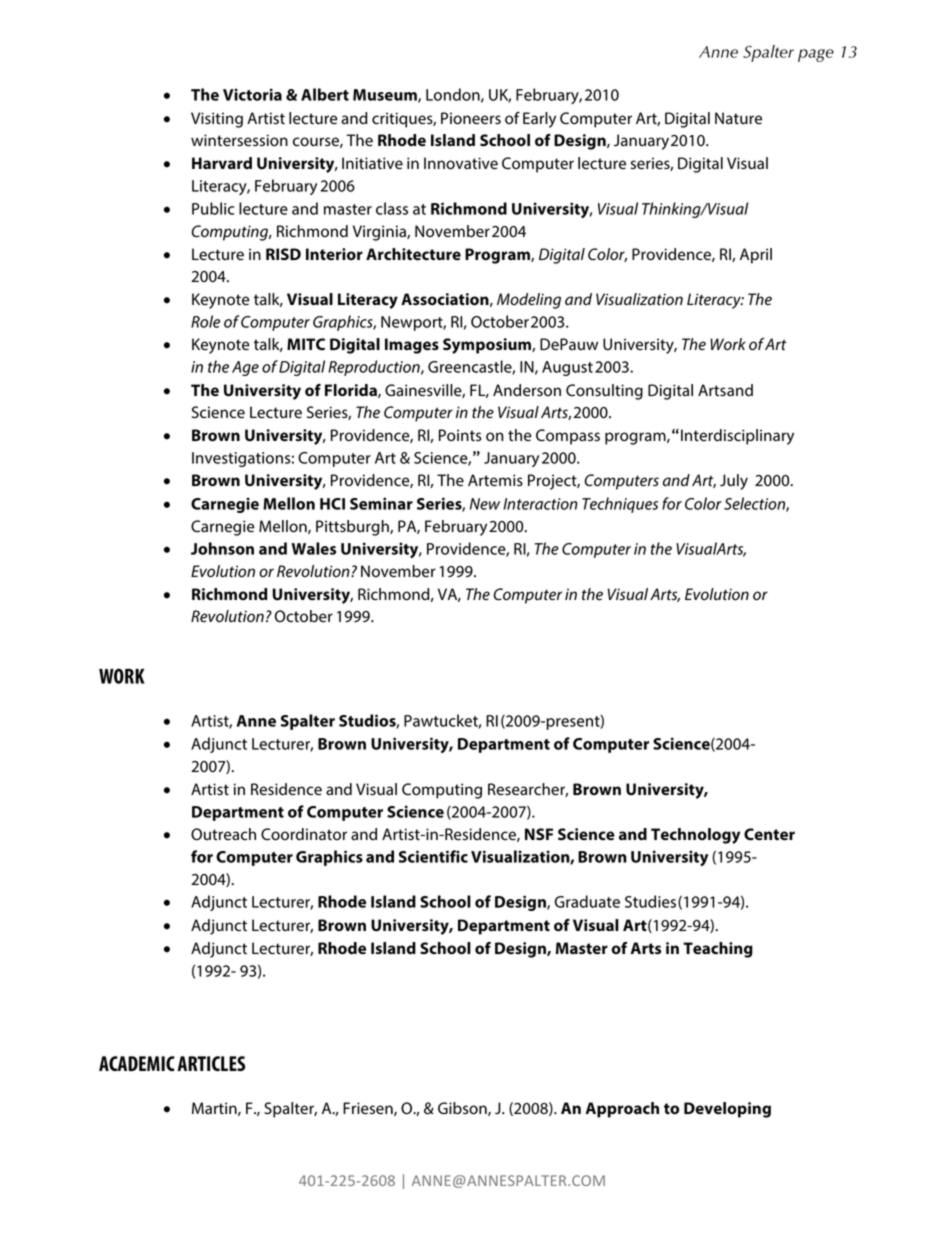 The width and height of the document is (952, 1233). What do you see at coordinates (211, 1063) in the document?
I see `ARTICLES` at bounding box center [211, 1063].
